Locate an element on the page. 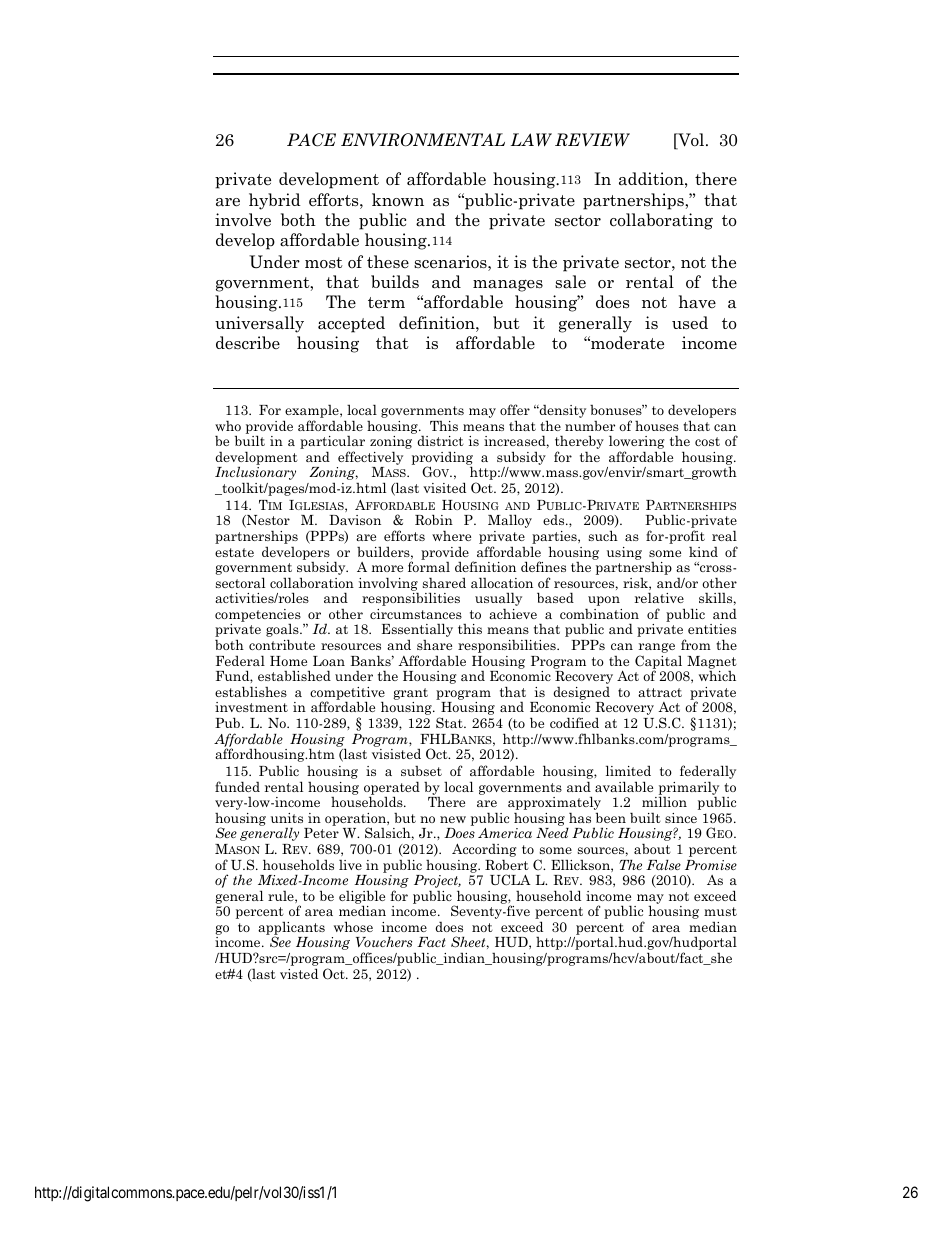 This page has height=1233, width=952. UCLA is located at coordinates (510, 880).
